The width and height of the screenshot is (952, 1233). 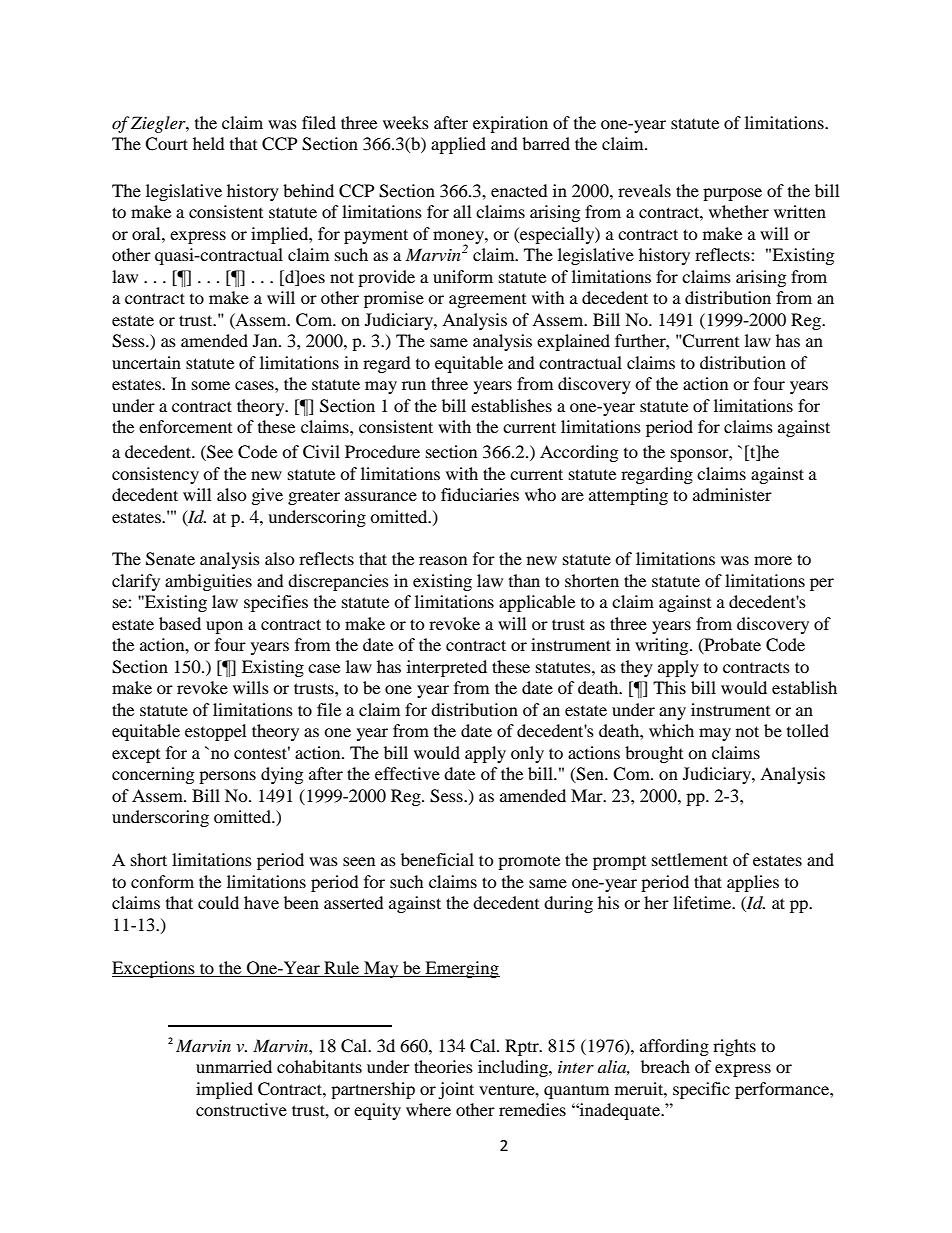 I want to click on held, so click(x=209, y=143).
